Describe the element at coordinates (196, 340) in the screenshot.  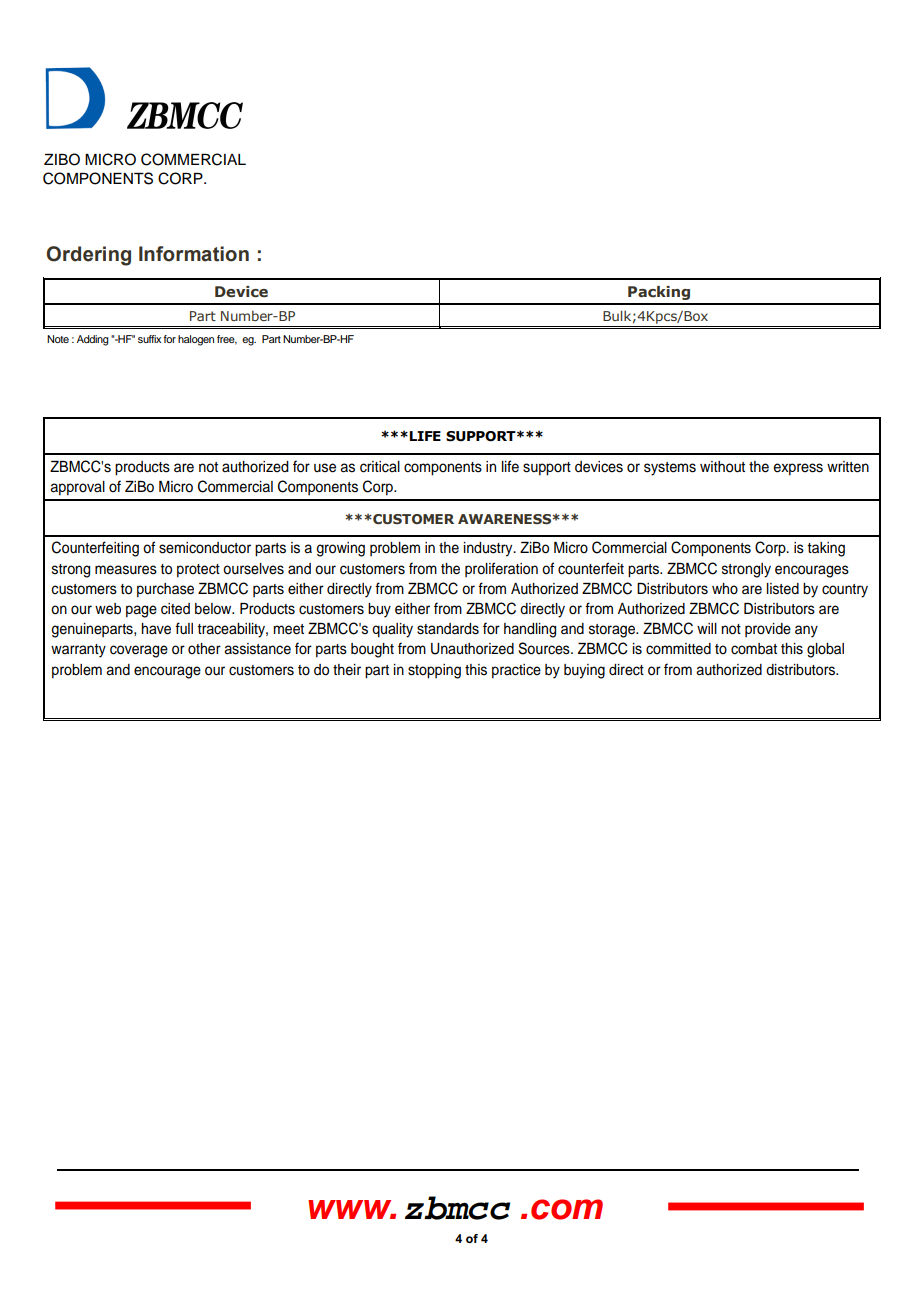
I see `halogen` at that location.
